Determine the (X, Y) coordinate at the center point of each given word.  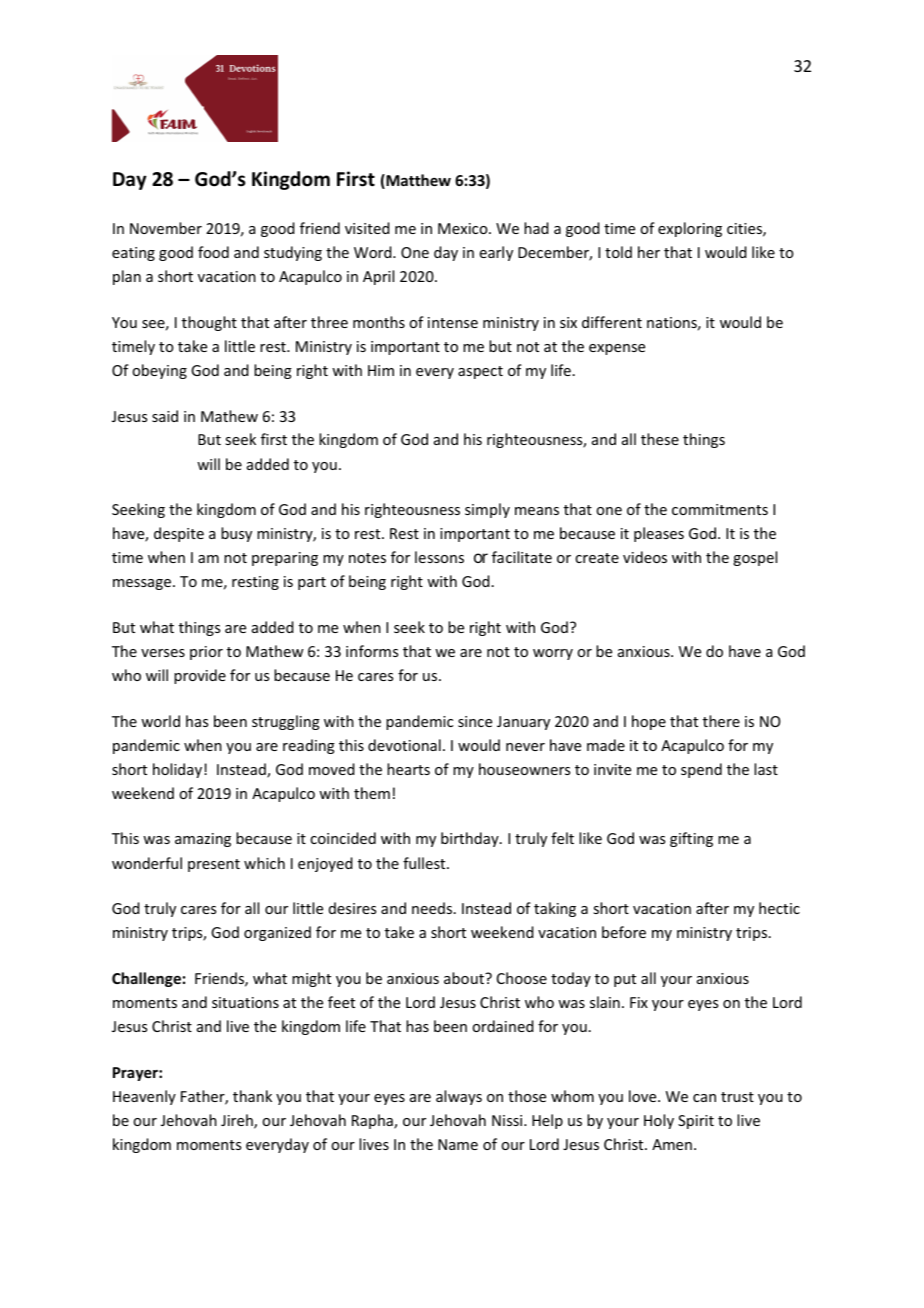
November (166, 228)
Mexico (464, 228)
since (475, 721)
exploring (690, 229)
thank (252, 1096)
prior (206, 653)
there (721, 721)
